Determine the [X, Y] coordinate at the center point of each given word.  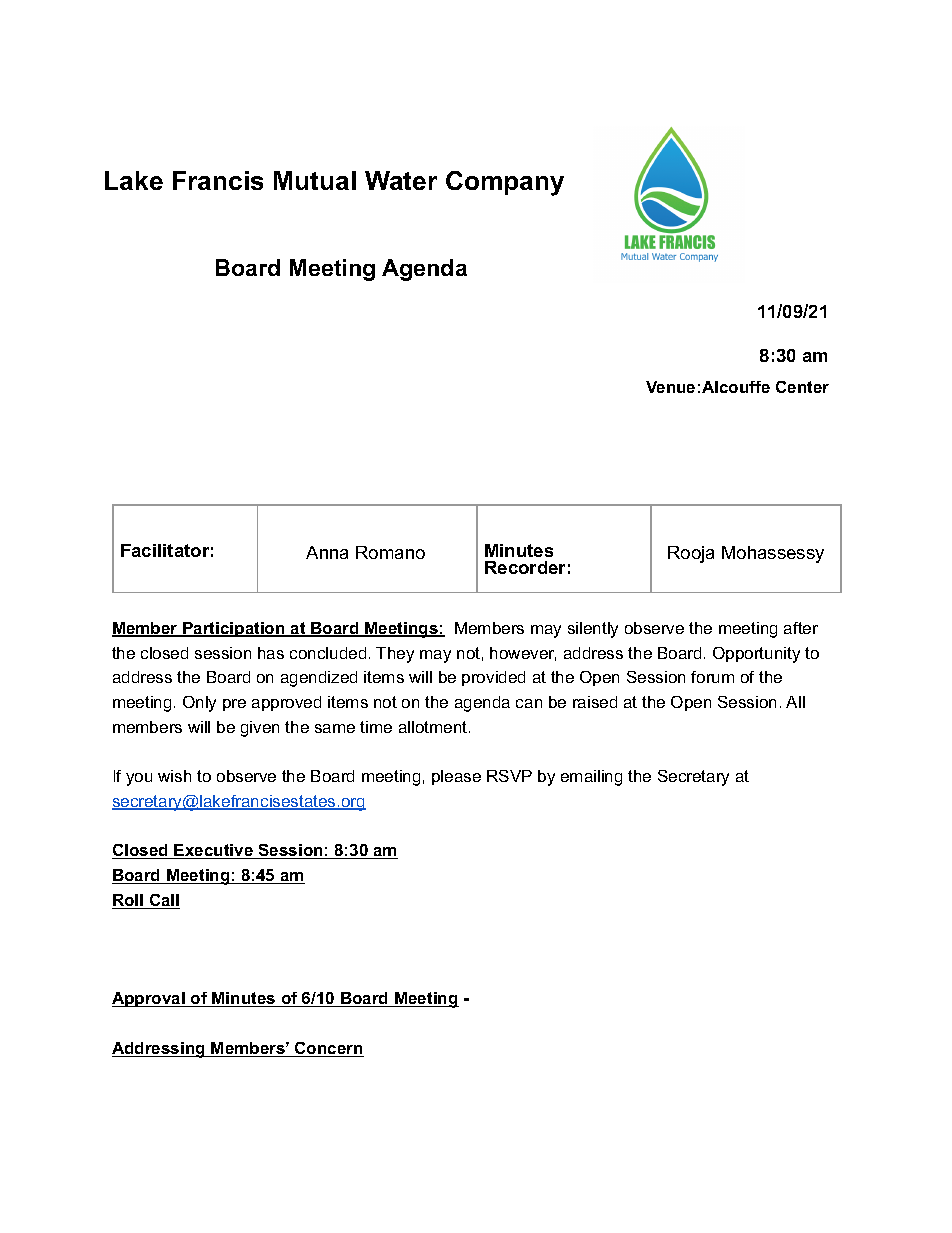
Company [505, 183]
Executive [214, 851]
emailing [591, 778]
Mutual [315, 180]
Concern [328, 1049]
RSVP [509, 776]
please [456, 777]
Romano [390, 552]
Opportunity [756, 655]
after [801, 628]
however [523, 654]
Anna [327, 552]
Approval [149, 999]
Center [802, 387]
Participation [234, 629]
